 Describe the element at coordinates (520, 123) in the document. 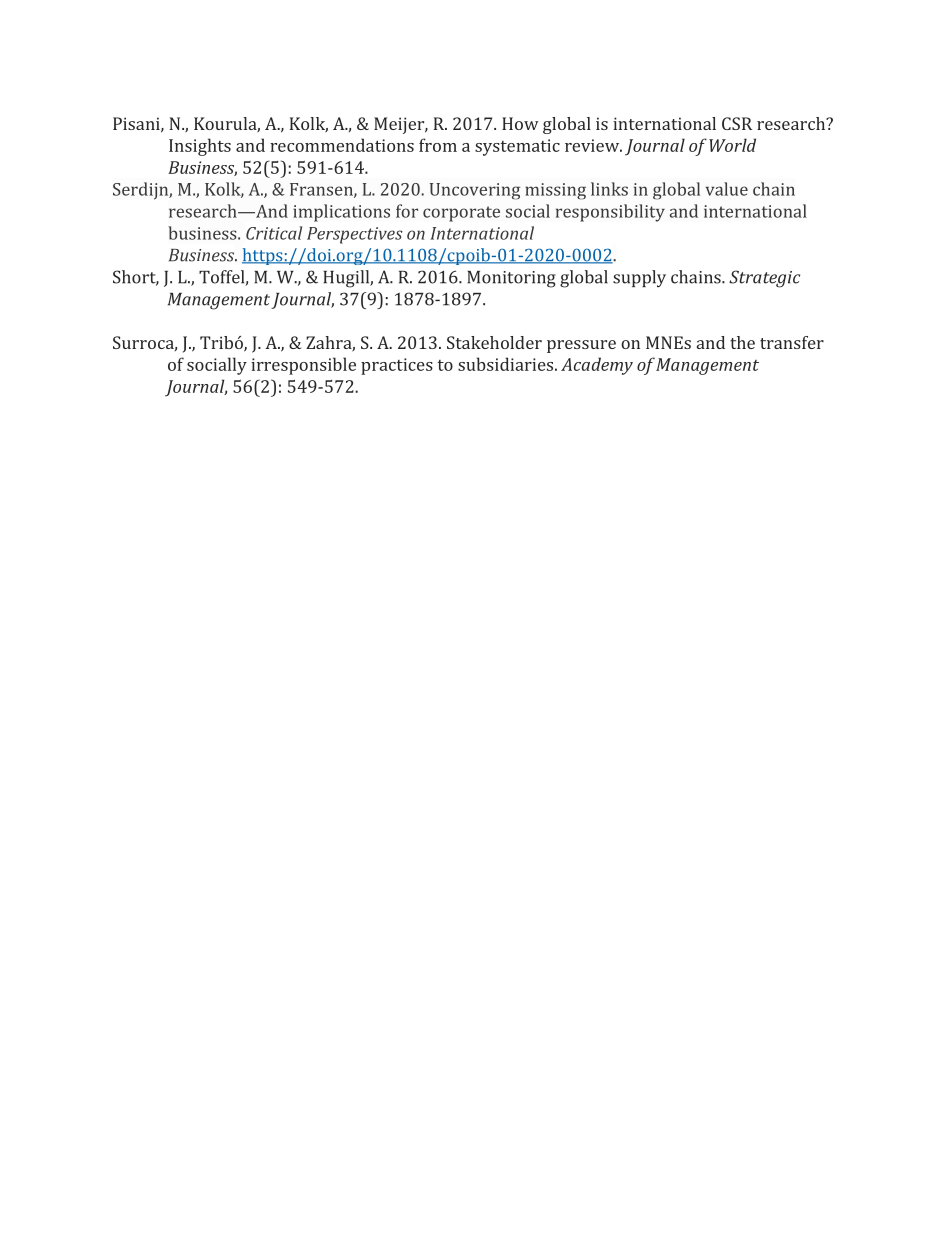

I see `How` at that location.
